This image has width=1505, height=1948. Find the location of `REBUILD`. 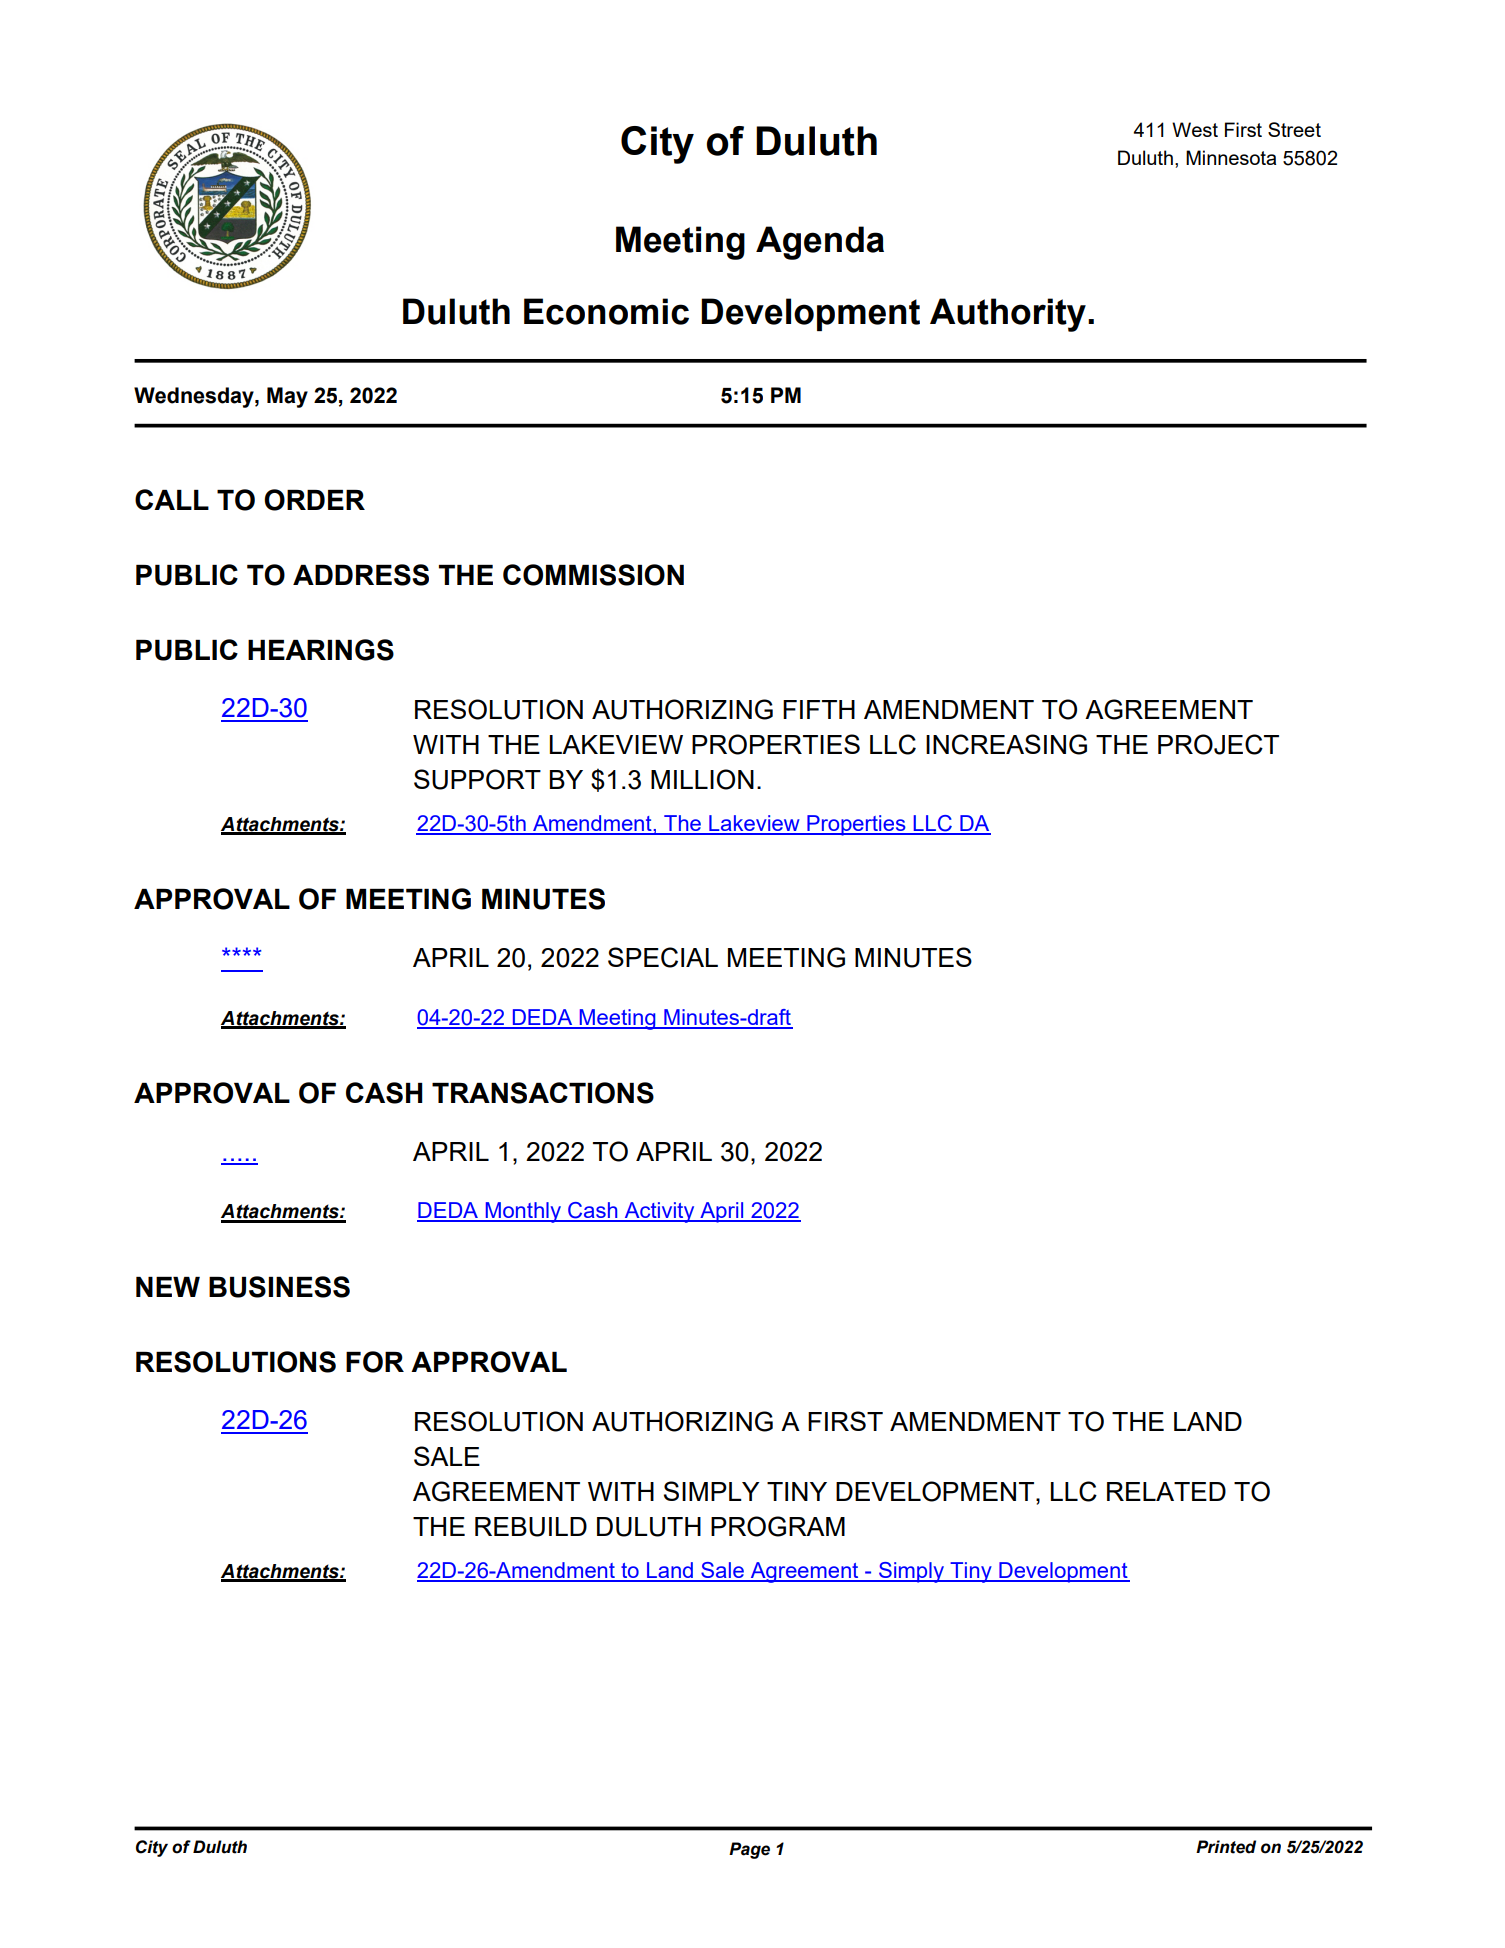

REBUILD is located at coordinates (531, 1527).
